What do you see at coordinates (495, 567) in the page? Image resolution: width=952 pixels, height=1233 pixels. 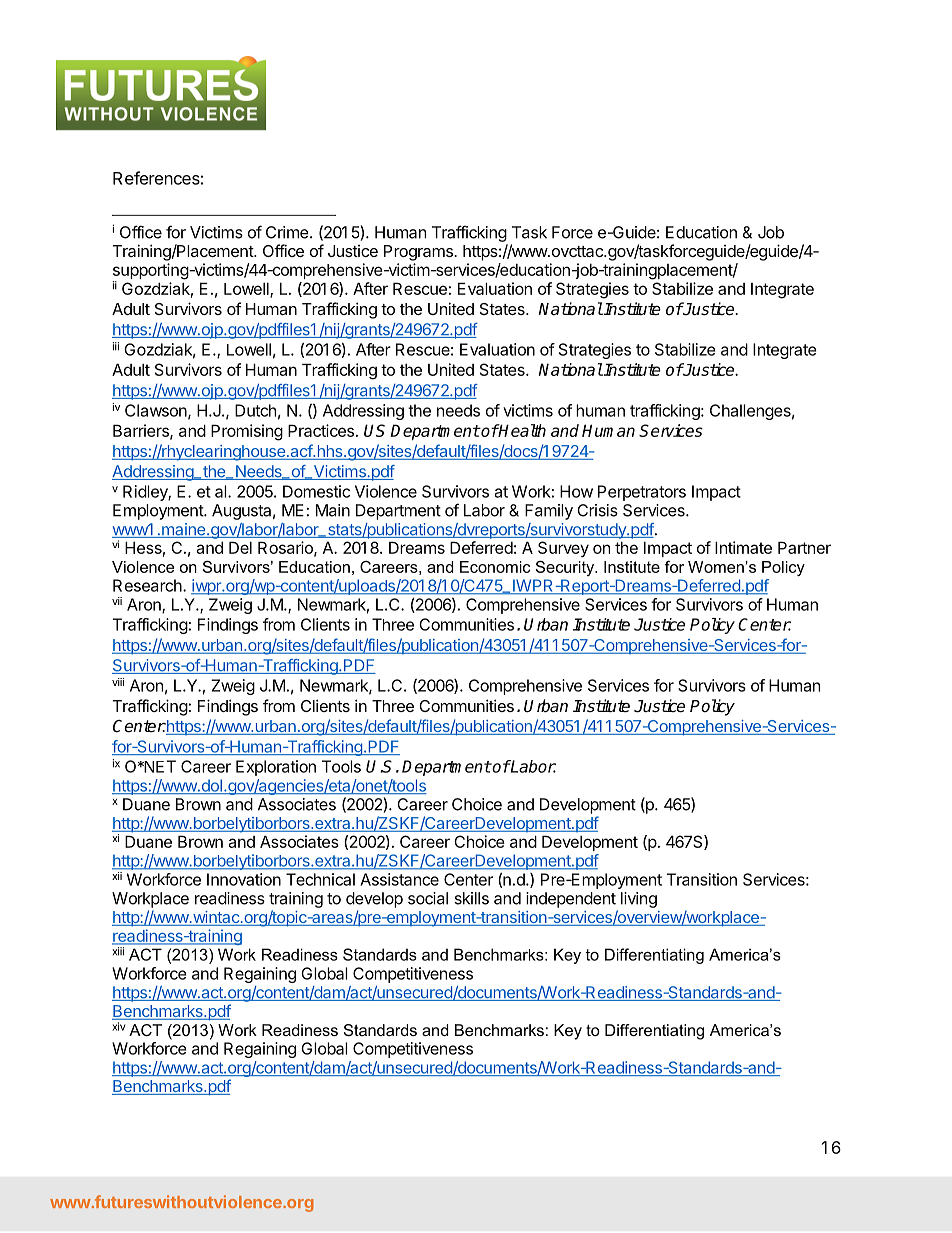 I see `Economic` at bounding box center [495, 567].
